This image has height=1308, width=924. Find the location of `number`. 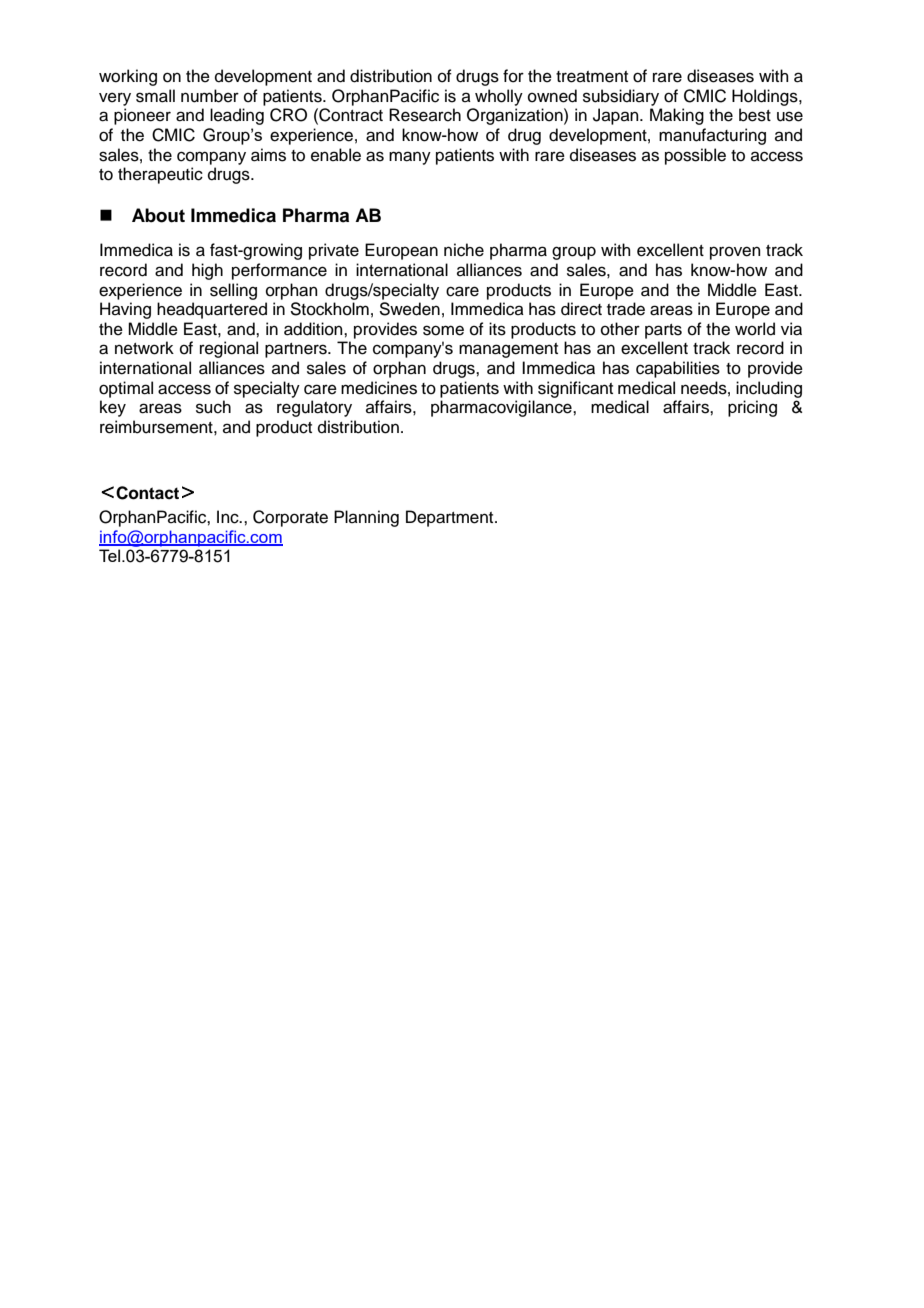

number is located at coordinates (210, 96).
